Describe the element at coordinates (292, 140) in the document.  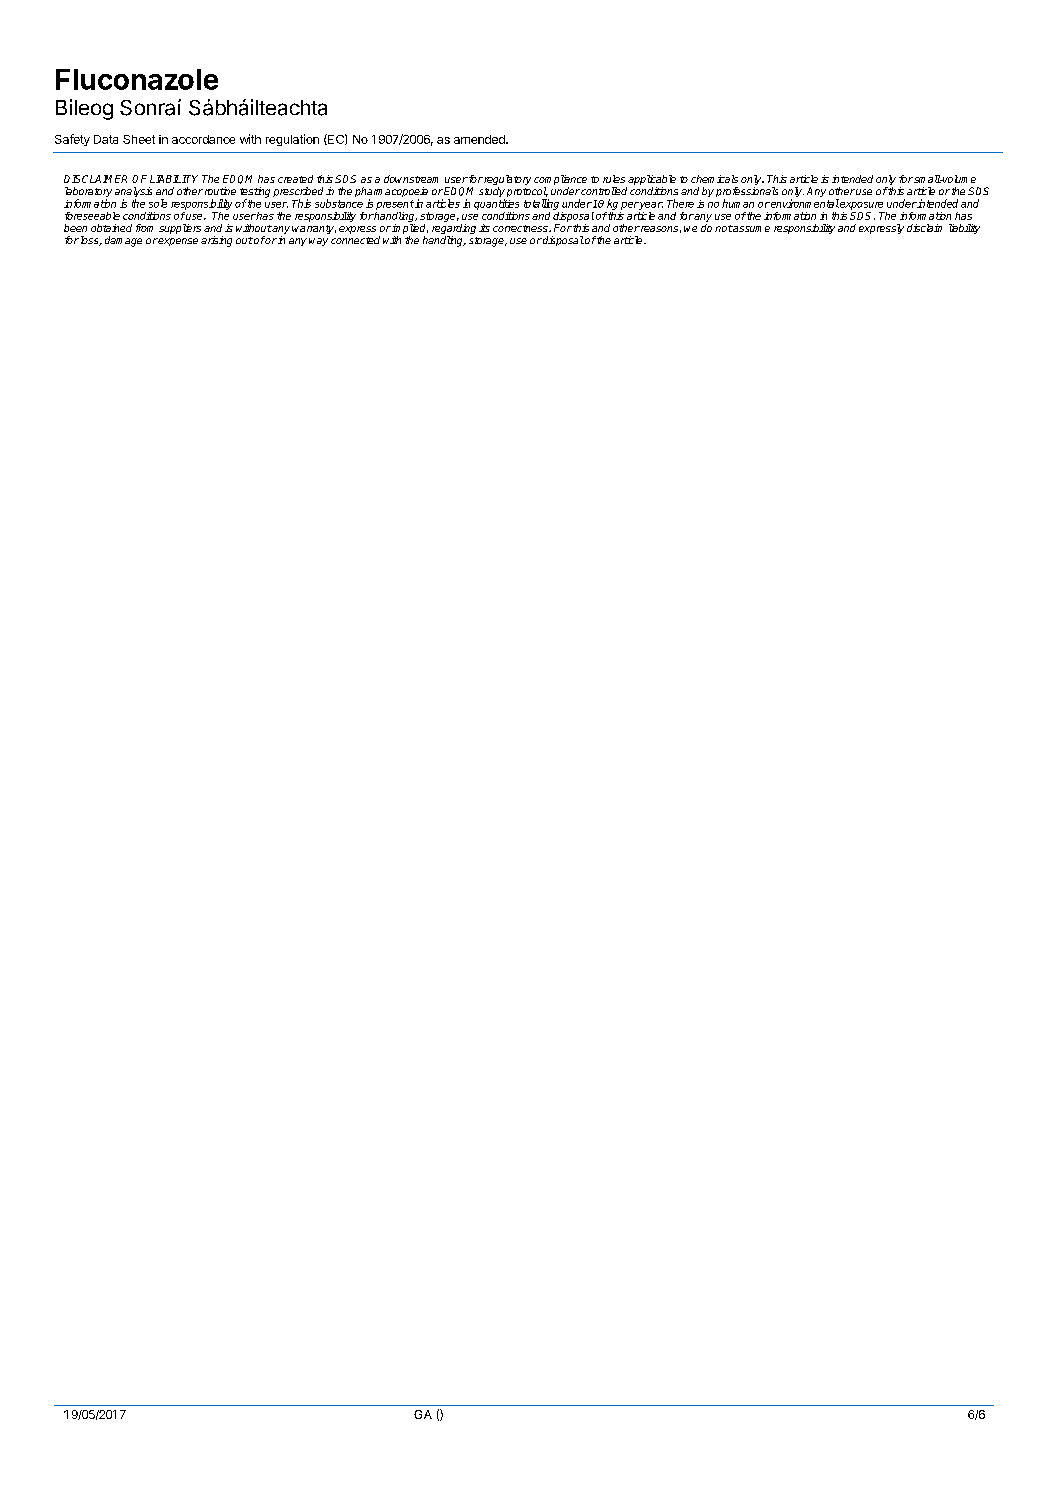
I see `regulation` at that location.
